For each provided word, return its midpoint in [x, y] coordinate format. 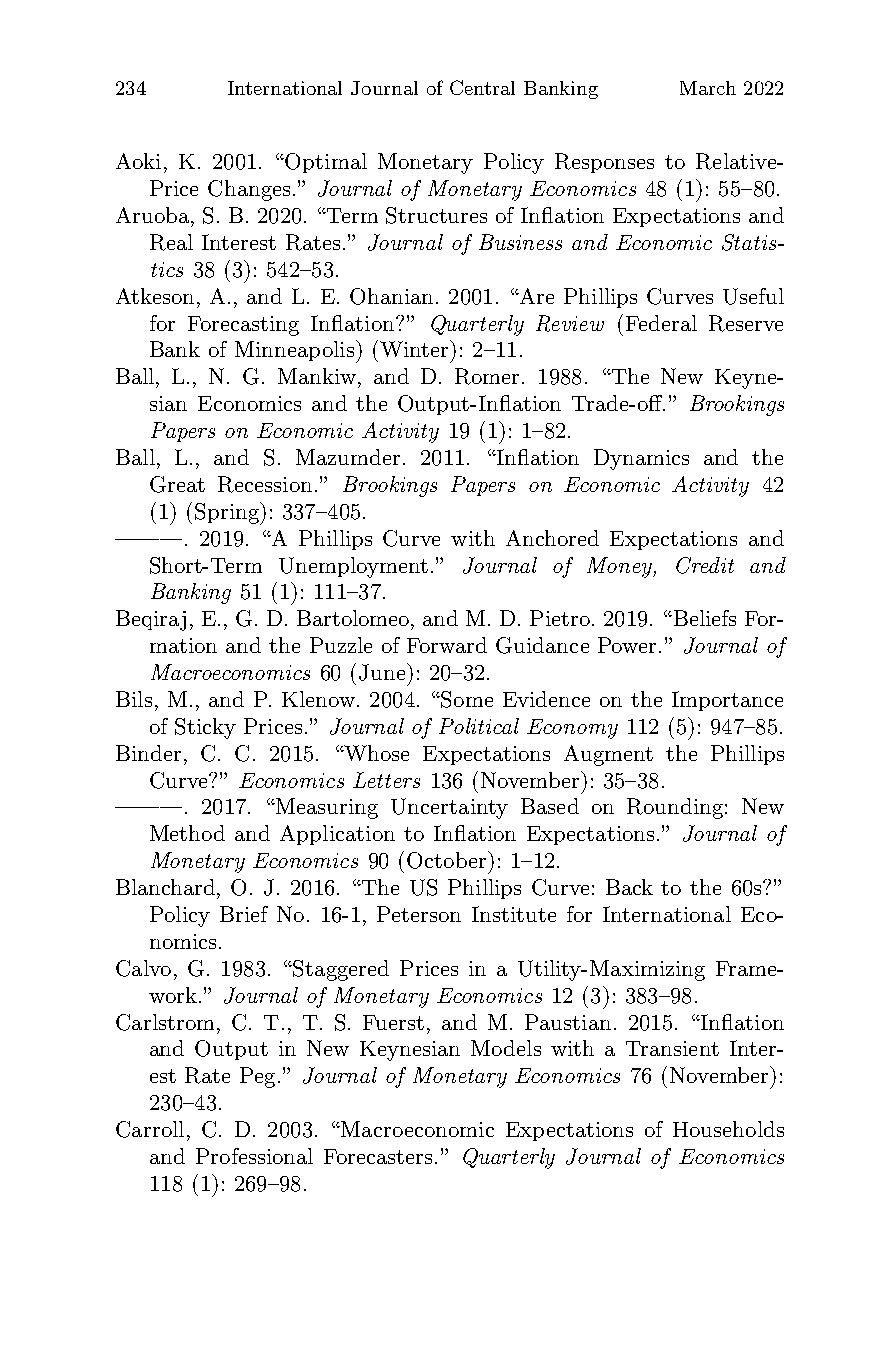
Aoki [138, 161]
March [708, 88]
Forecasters [378, 1156]
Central [482, 87]
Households [728, 1129]
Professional [254, 1156]
